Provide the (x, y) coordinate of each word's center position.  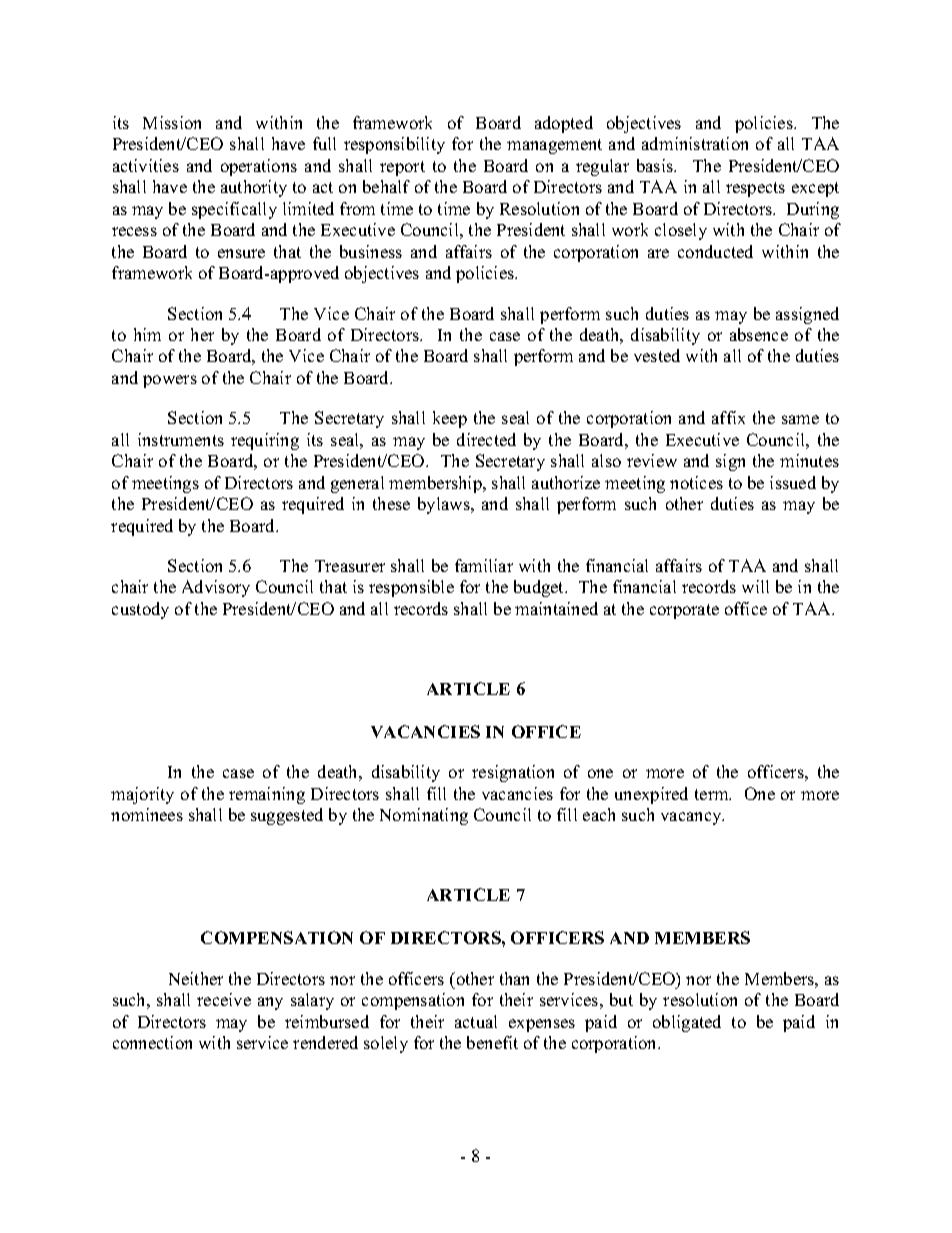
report (402, 168)
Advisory (216, 588)
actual (476, 1021)
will (755, 586)
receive (224, 999)
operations (259, 167)
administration (695, 143)
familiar (484, 565)
